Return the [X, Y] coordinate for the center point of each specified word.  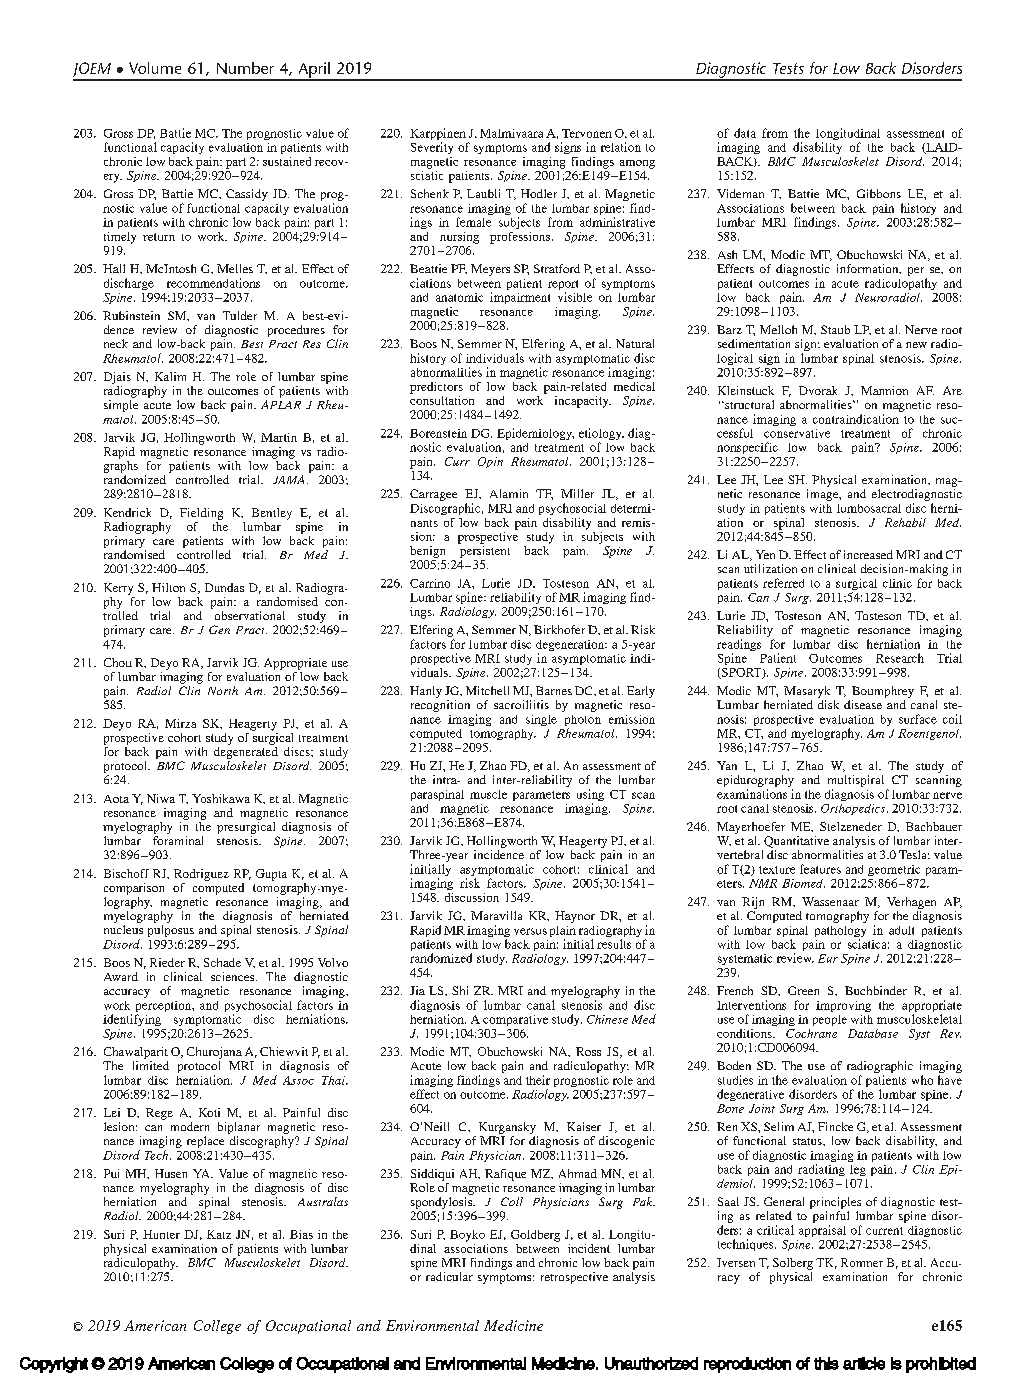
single [541, 720]
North [223, 690]
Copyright [54, 1365]
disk [828, 704]
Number [245, 68]
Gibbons [879, 193]
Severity [432, 148]
